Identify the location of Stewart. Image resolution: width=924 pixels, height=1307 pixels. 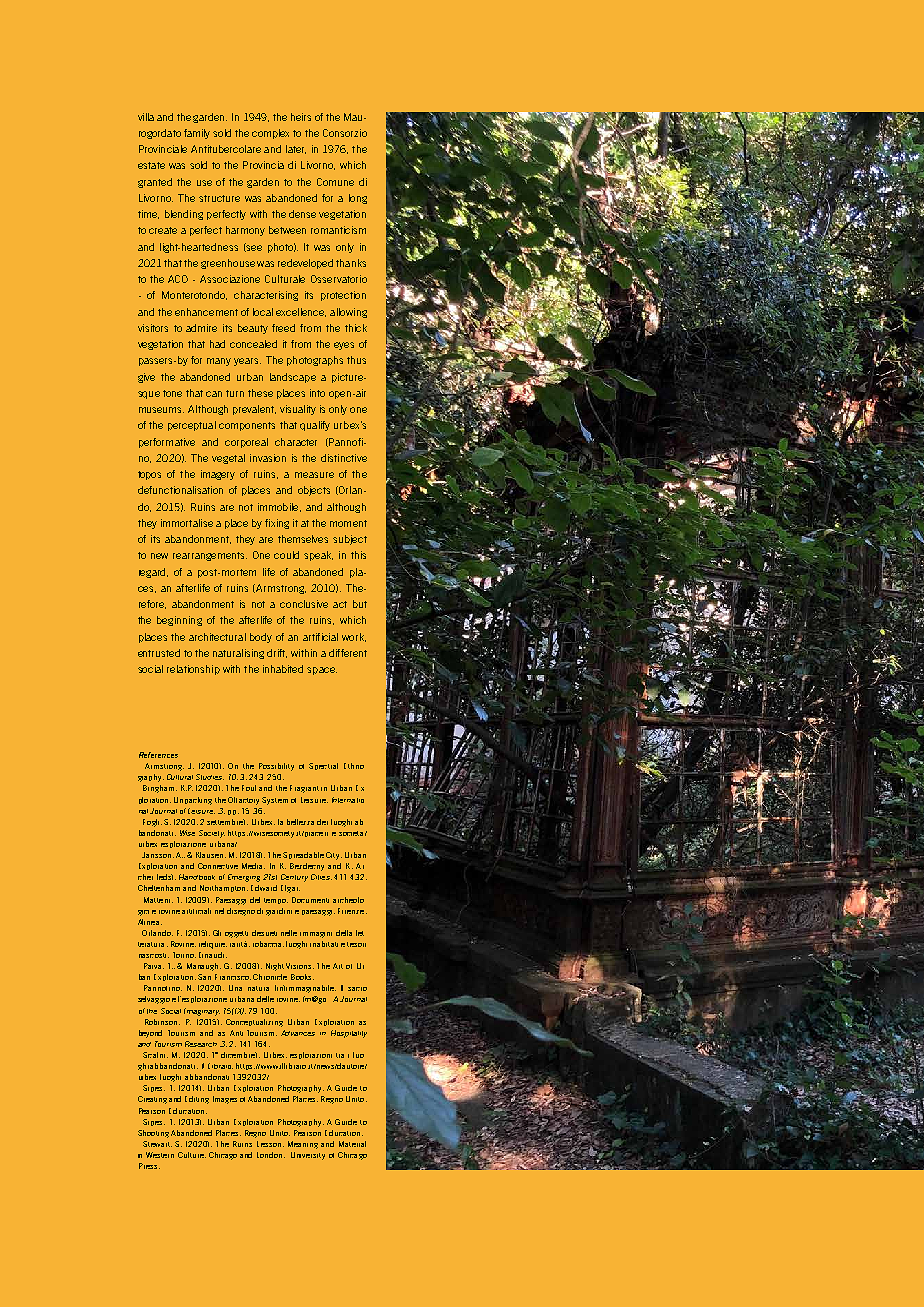
(157, 1144).
